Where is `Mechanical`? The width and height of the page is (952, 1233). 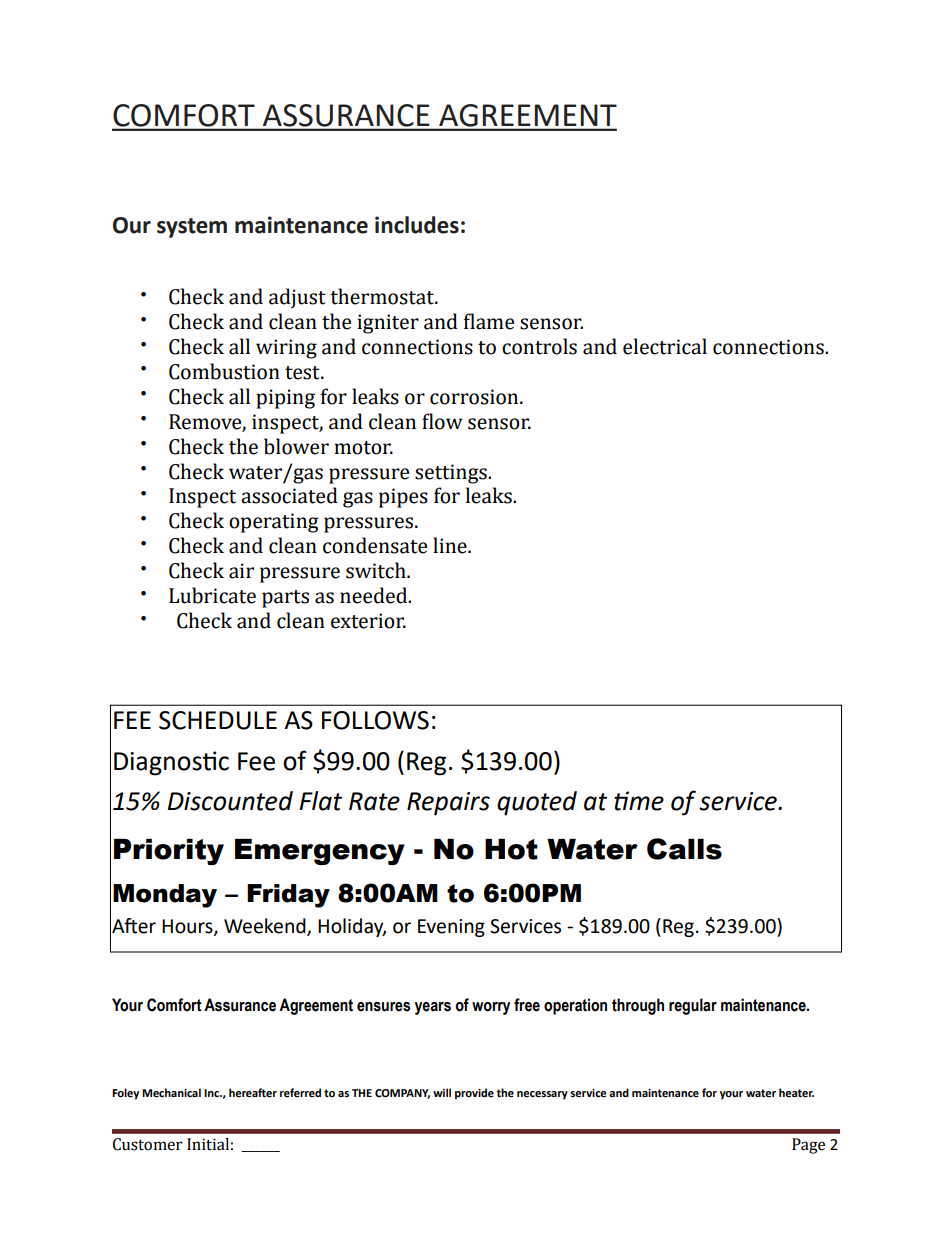 Mechanical is located at coordinates (171, 1092).
